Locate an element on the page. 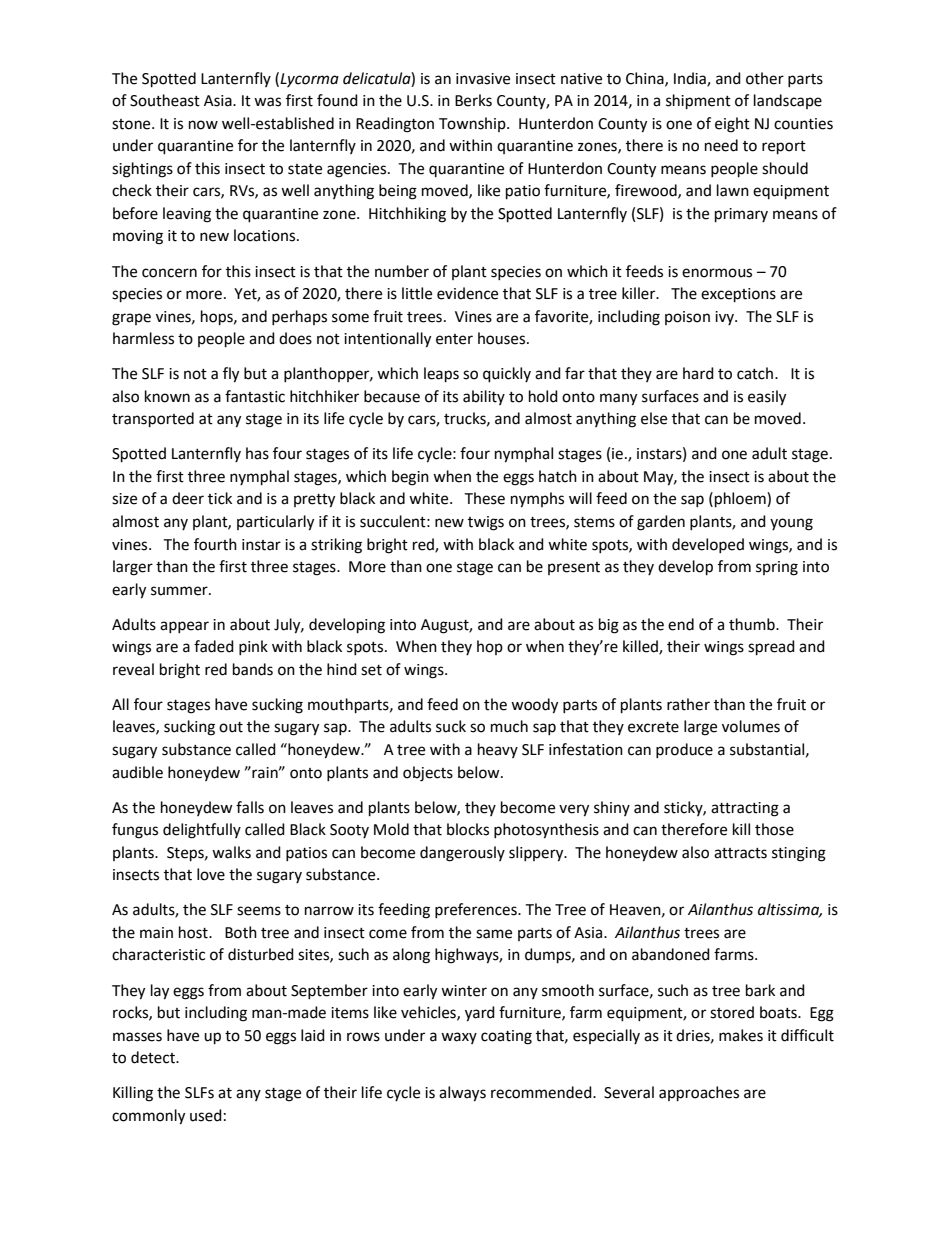 This image has height=1233, width=952. heavy is located at coordinates (498, 750).
